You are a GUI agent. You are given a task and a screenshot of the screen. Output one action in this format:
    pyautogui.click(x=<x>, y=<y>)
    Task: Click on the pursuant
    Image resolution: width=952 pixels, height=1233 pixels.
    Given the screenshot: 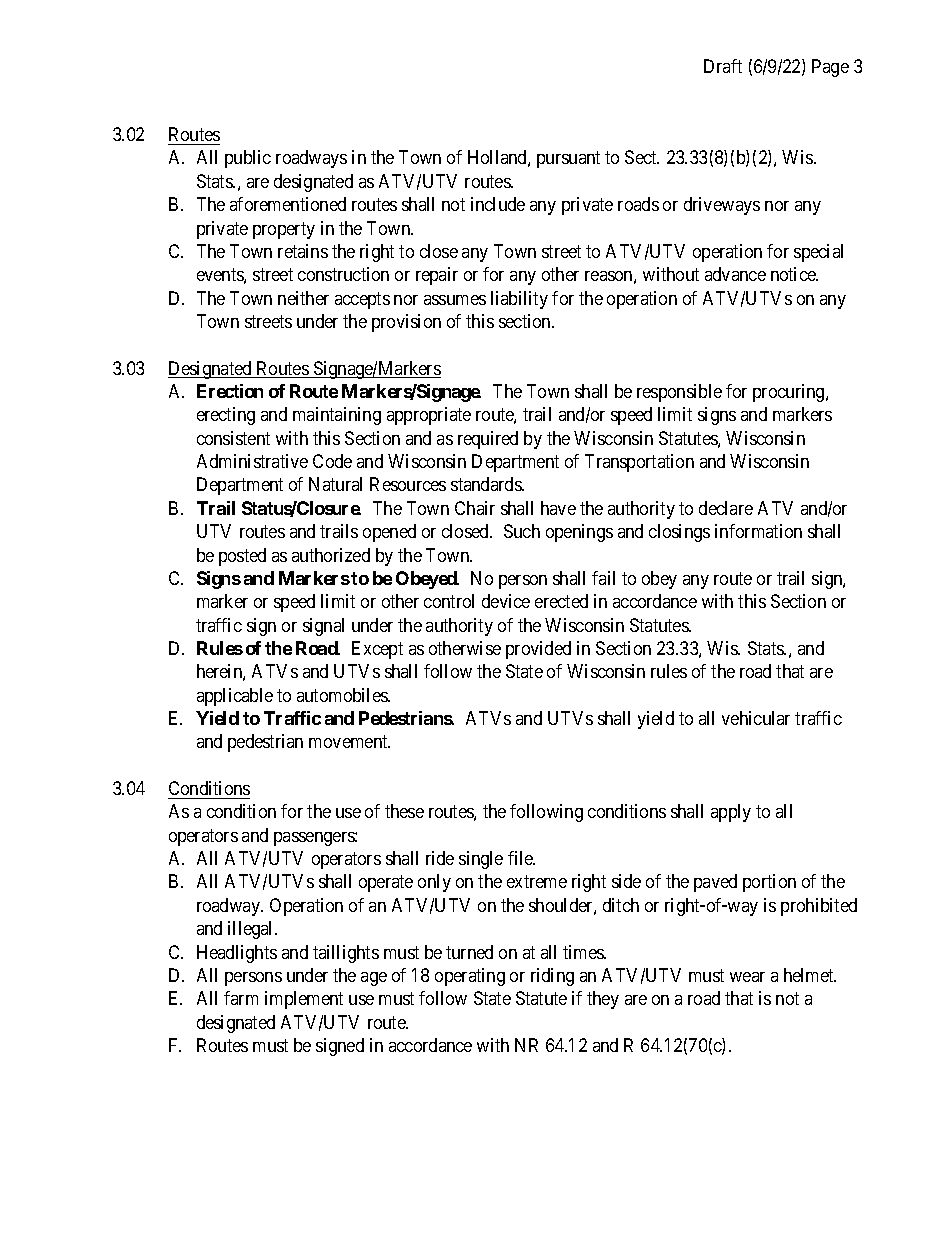 What is the action you would take?
    pyautogui.click(x=568, y=160)
